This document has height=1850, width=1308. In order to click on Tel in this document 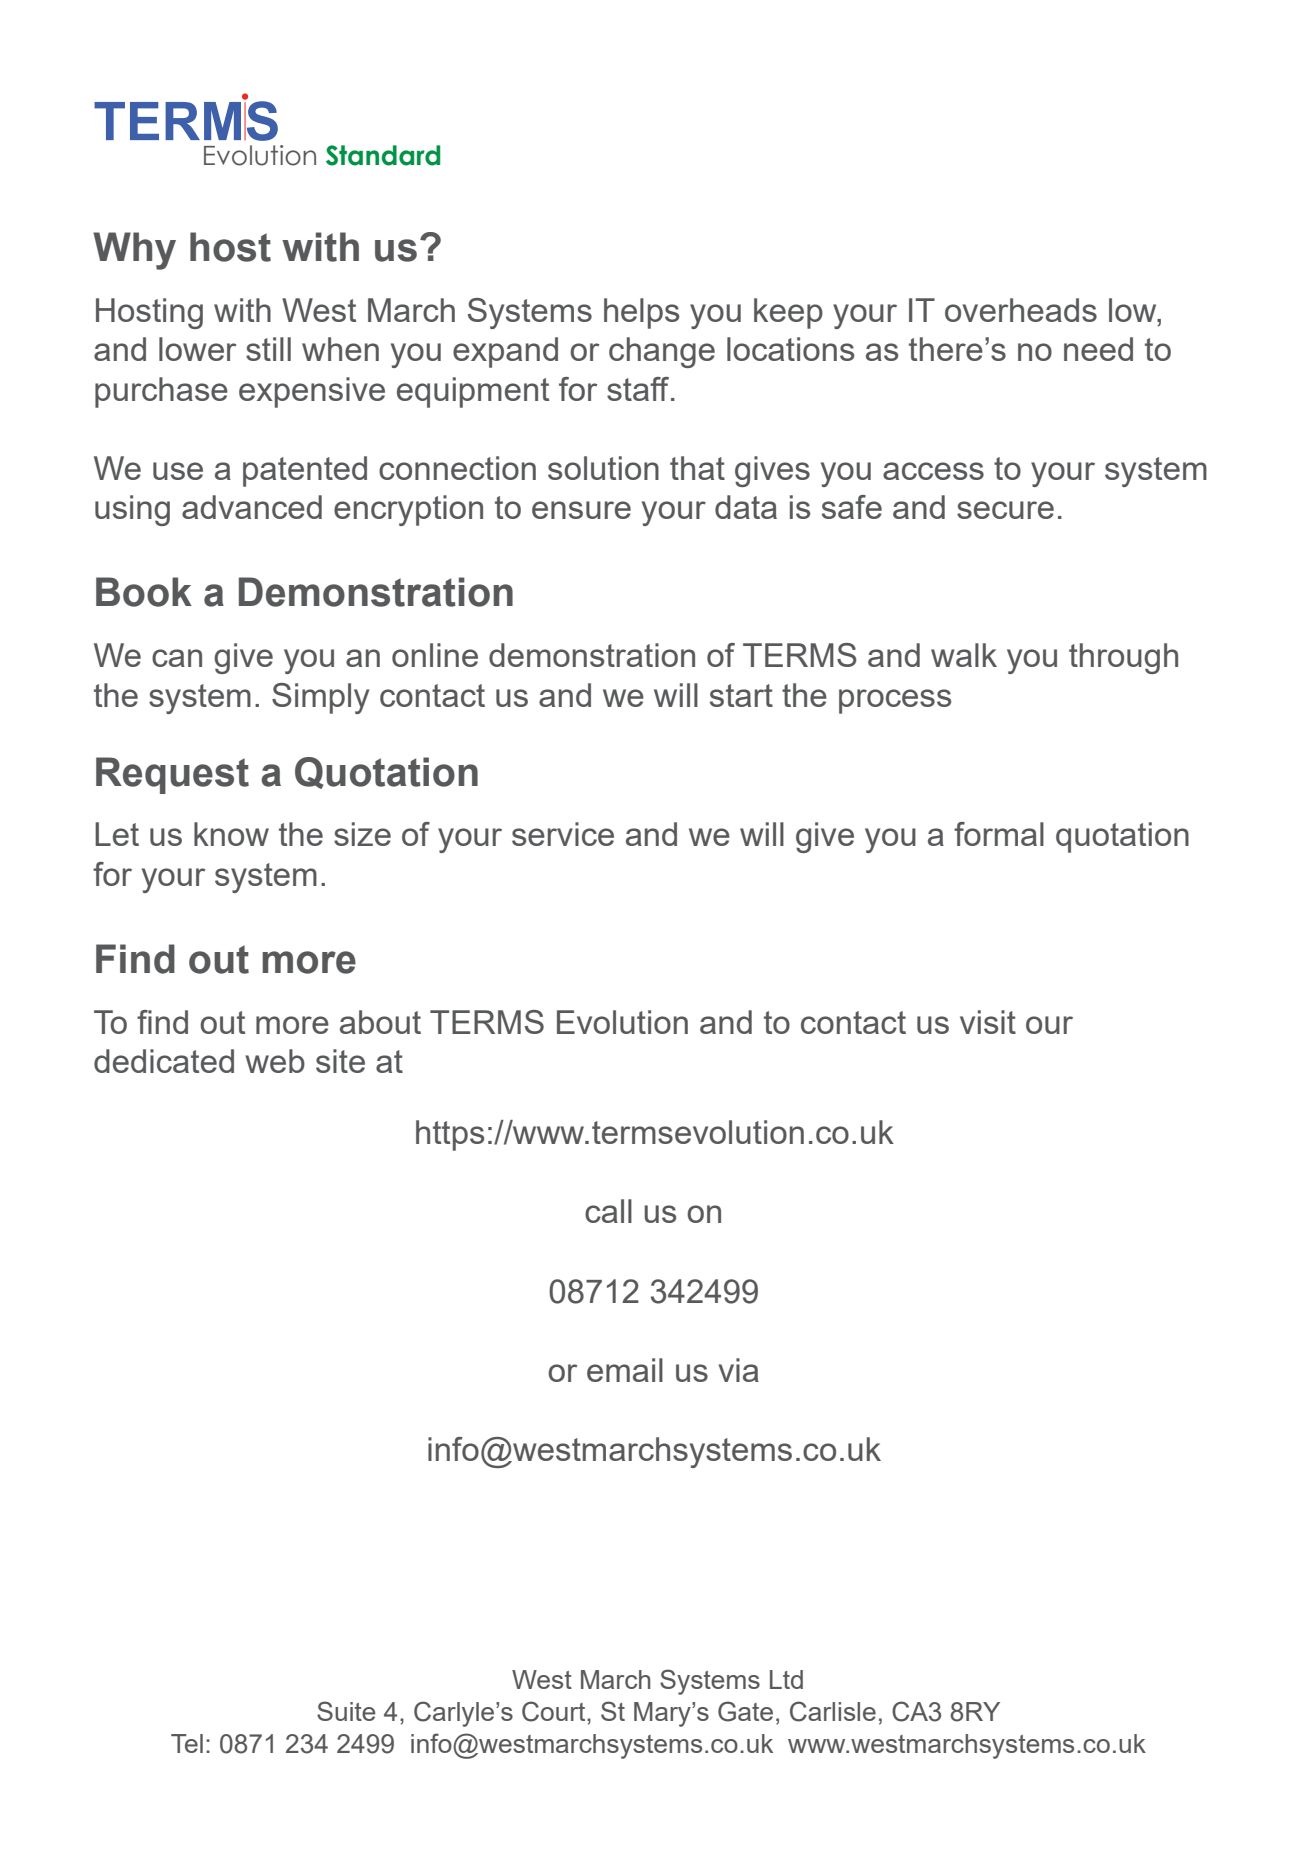, I will do `click(187, 1743)`.
